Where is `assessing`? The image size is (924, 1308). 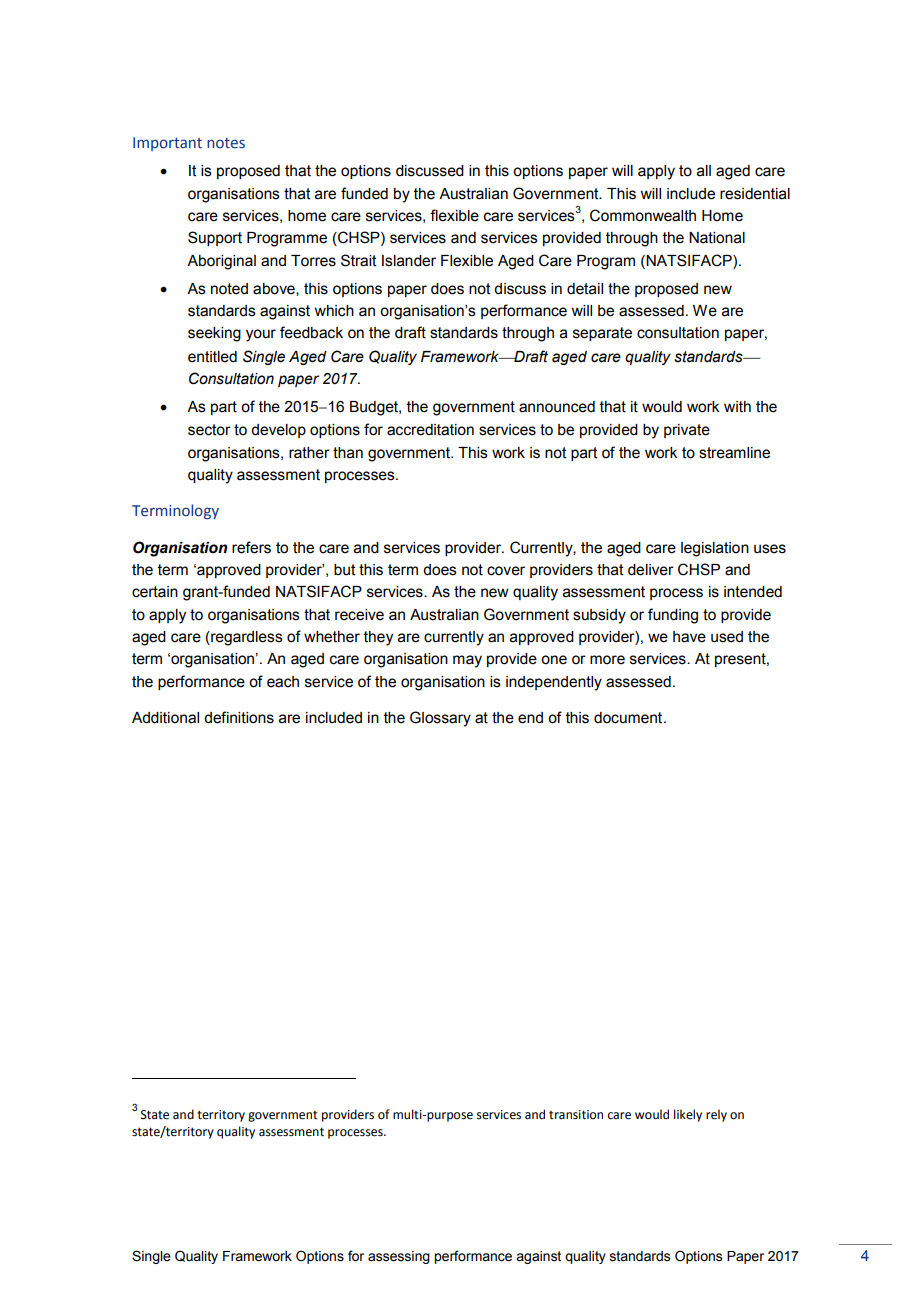 assessing is located at coordinates (399, 1257).
